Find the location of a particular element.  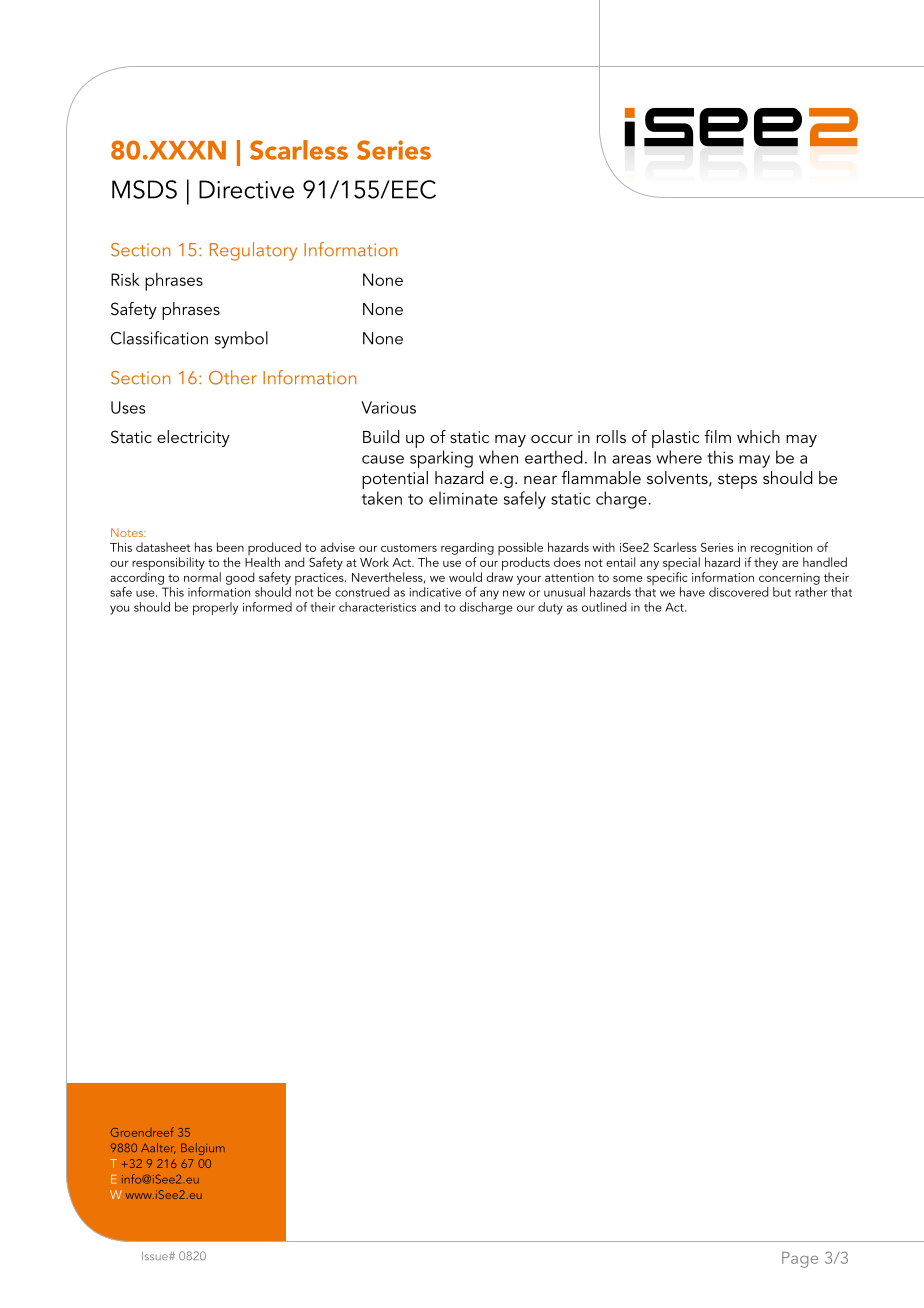

Regulatory is located at coordinates (253, 251).
